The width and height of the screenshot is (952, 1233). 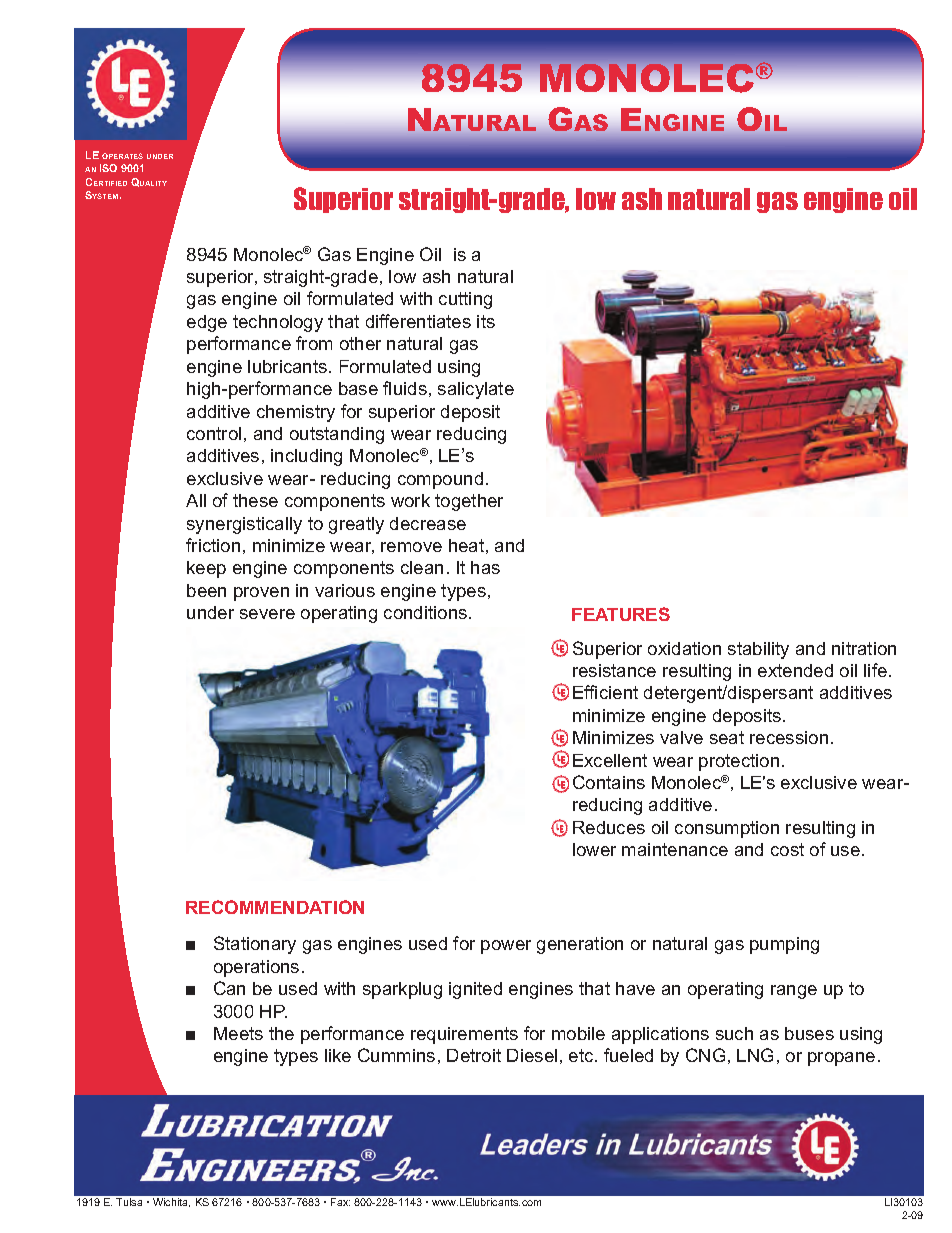 I want to click on lower, so click(x=594, y=849).
